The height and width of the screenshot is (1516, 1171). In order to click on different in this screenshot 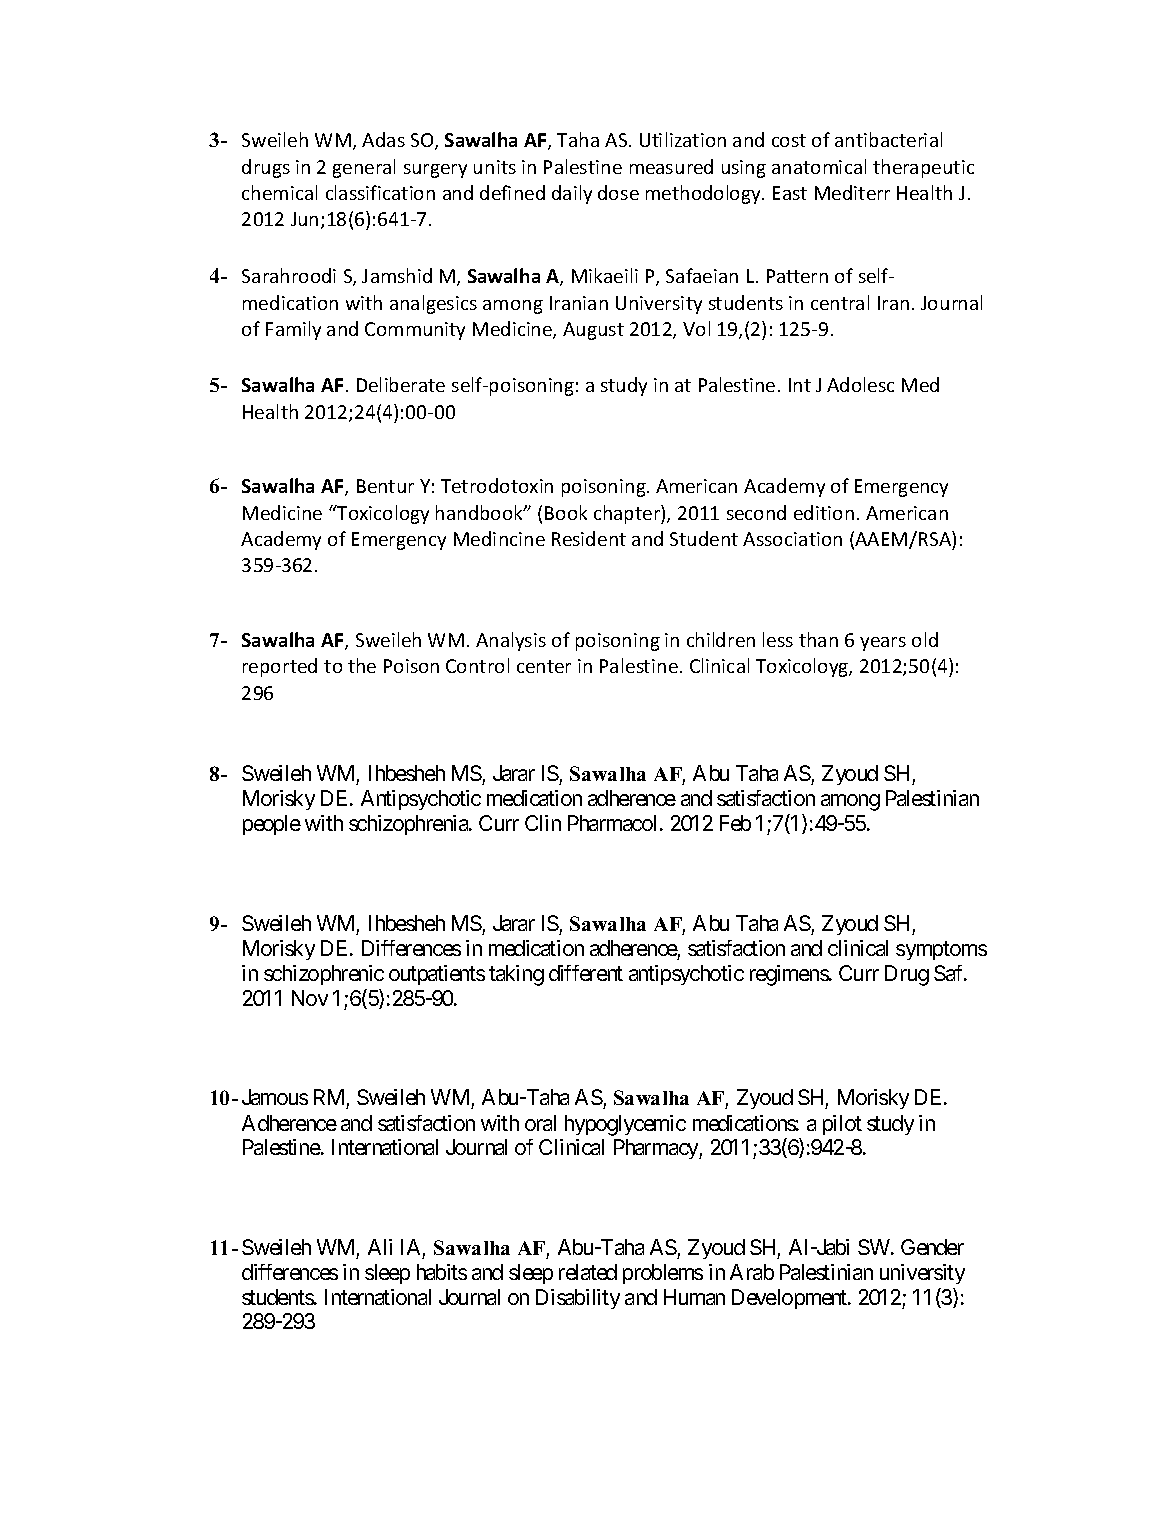, I will do `click(586, 973)`.
